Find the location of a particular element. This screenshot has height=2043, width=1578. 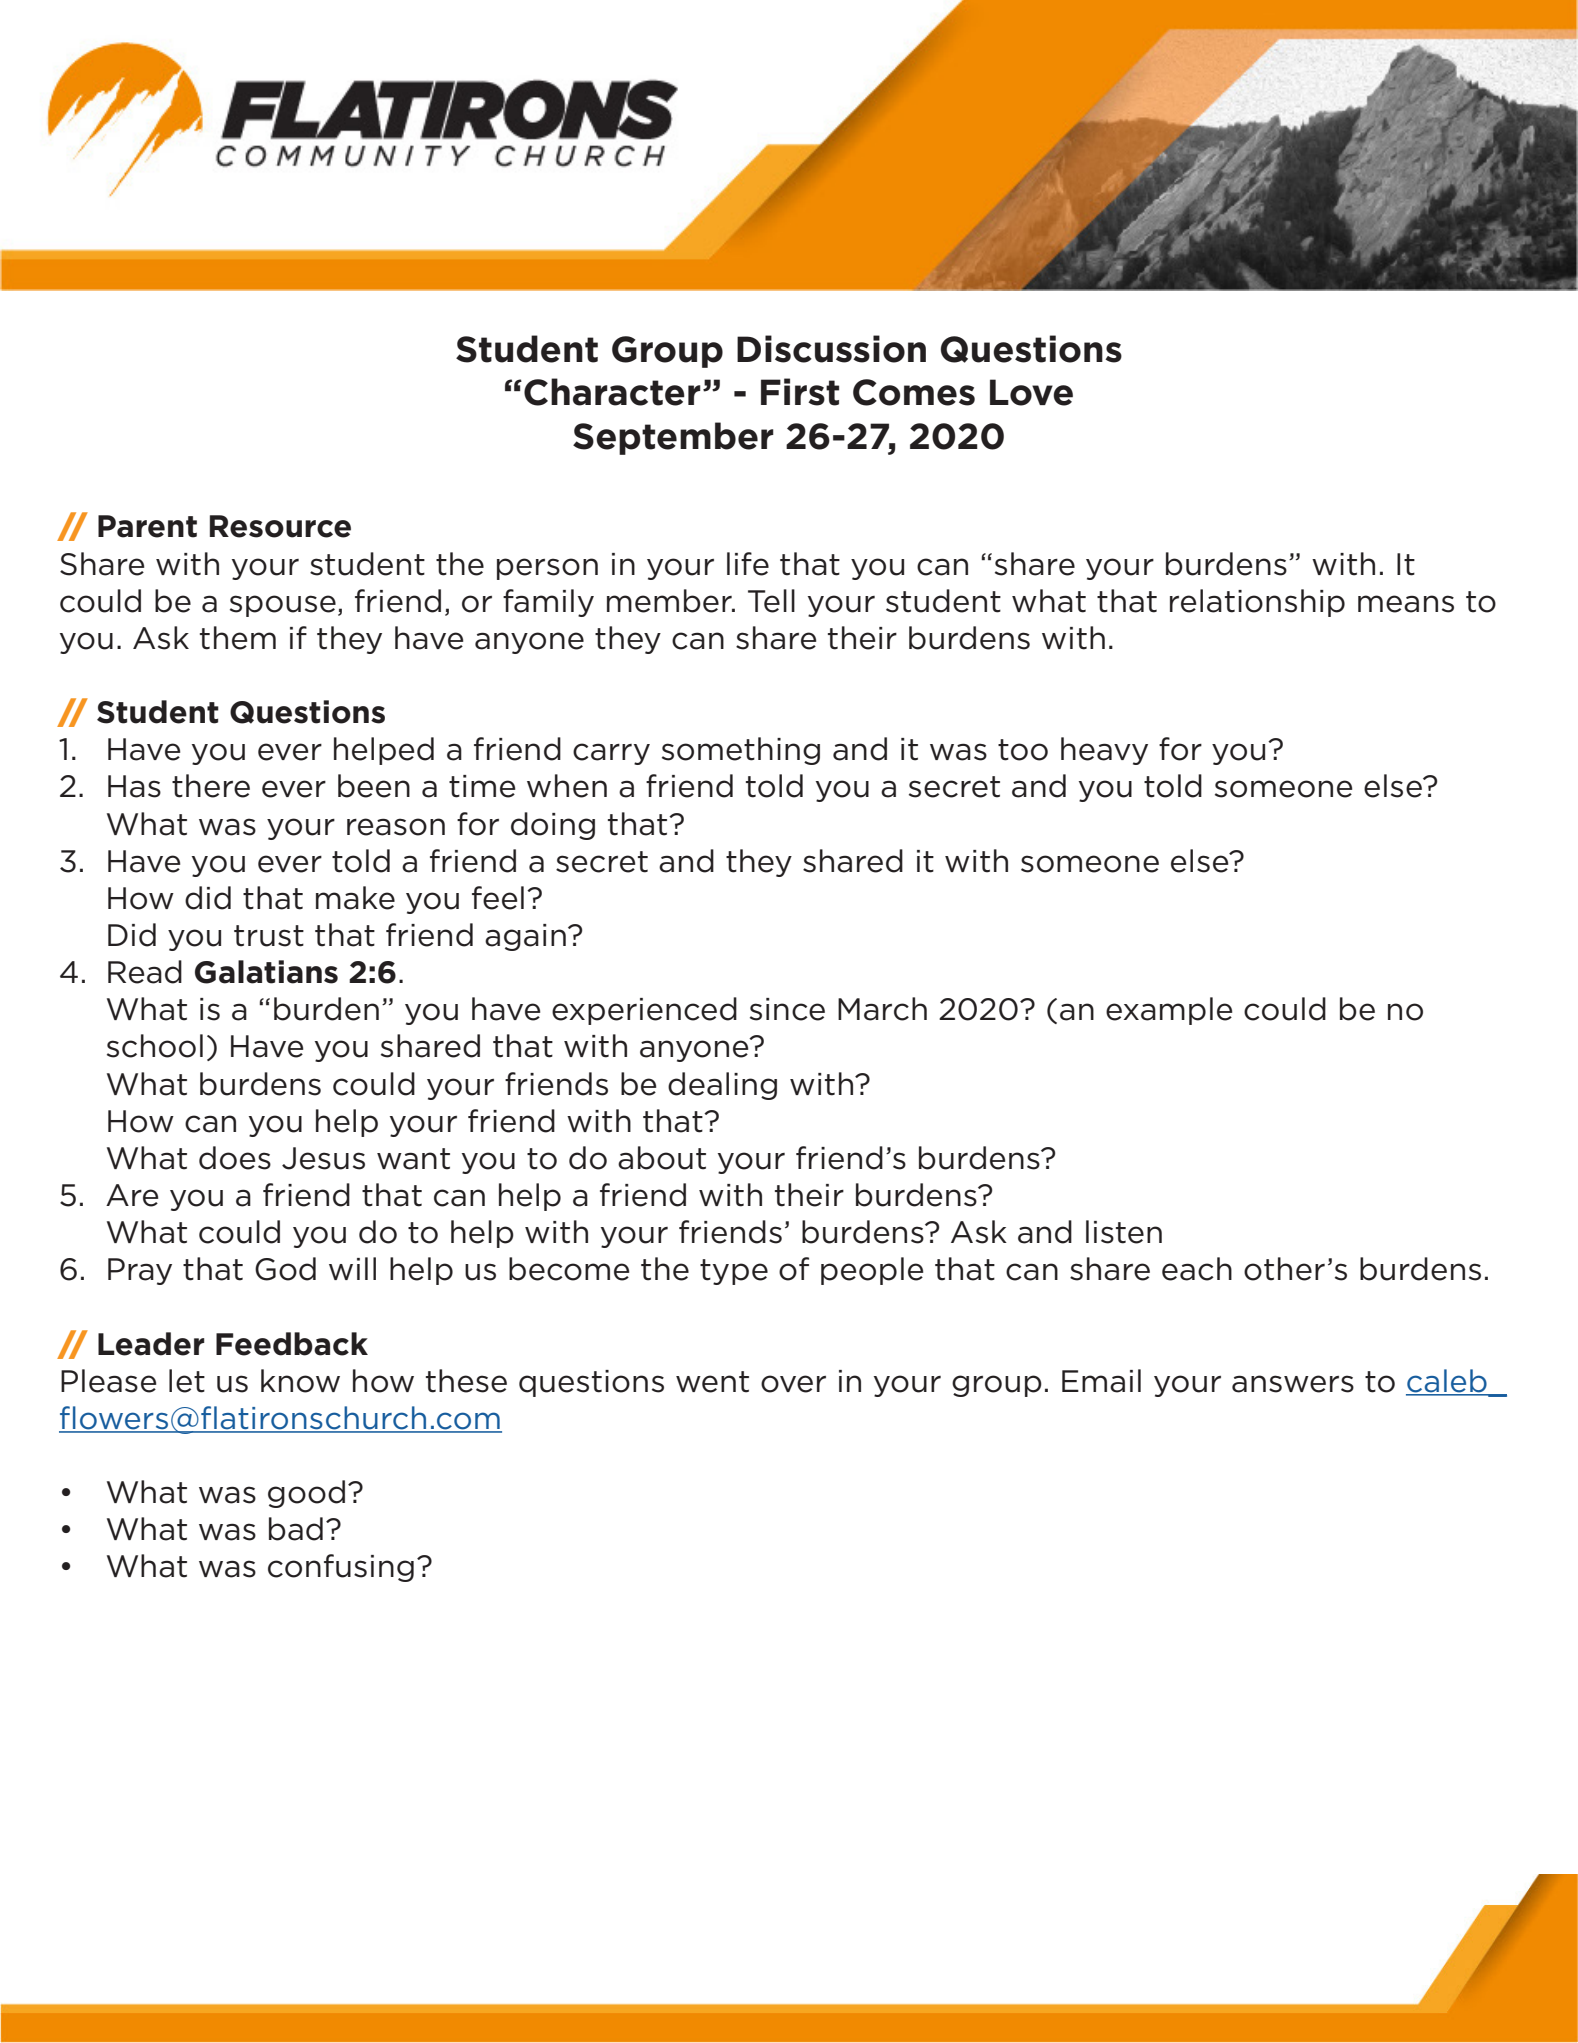

Resource is located at coordinates (280, 526).
